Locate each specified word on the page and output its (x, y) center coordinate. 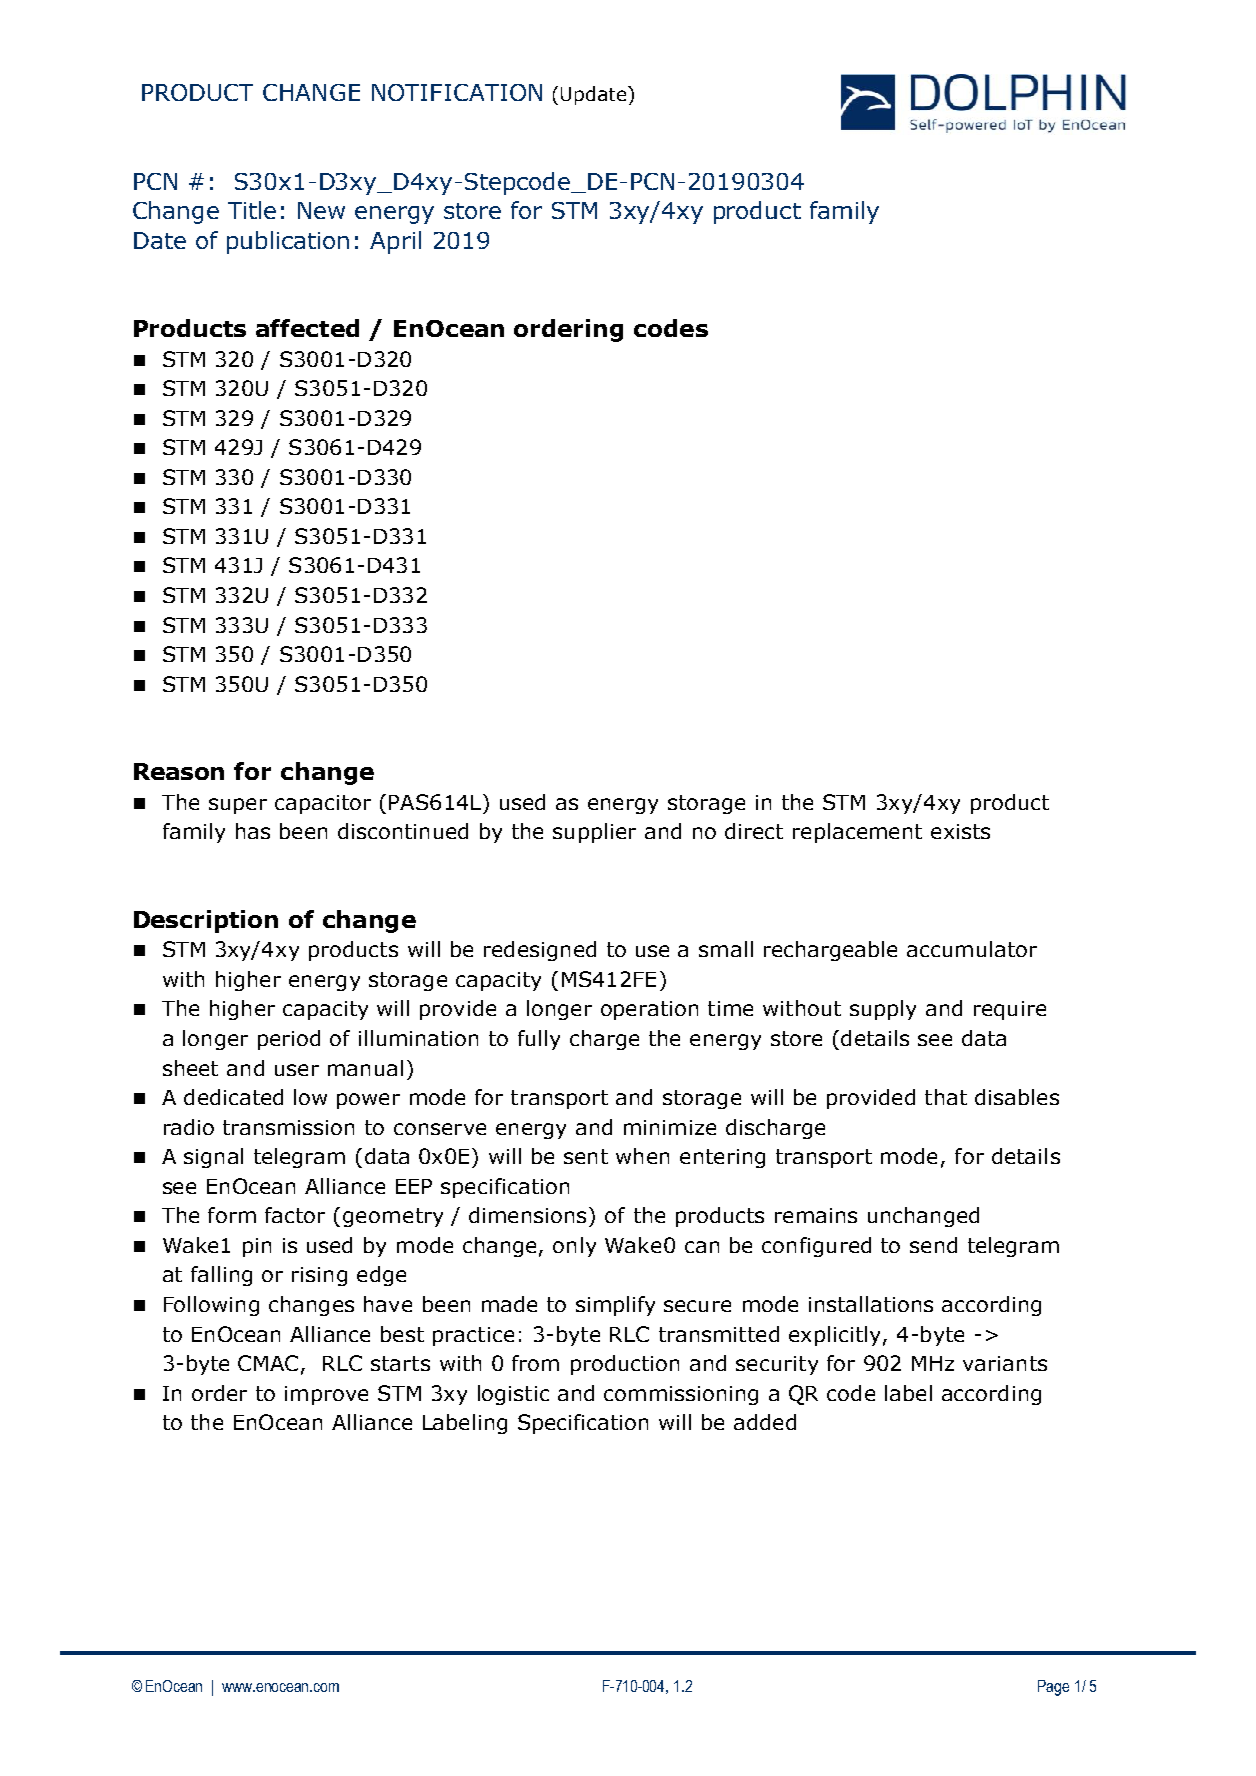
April (395, 242)
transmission (288, 1127)
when (642, 1156)
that (946, 1097)
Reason (179, 771)
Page (1053, 1688)
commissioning (681, 1395)
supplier (594, 833)
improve (326, 1395)
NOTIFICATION (457, 92)
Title (252, 210)
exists (960, 831)
